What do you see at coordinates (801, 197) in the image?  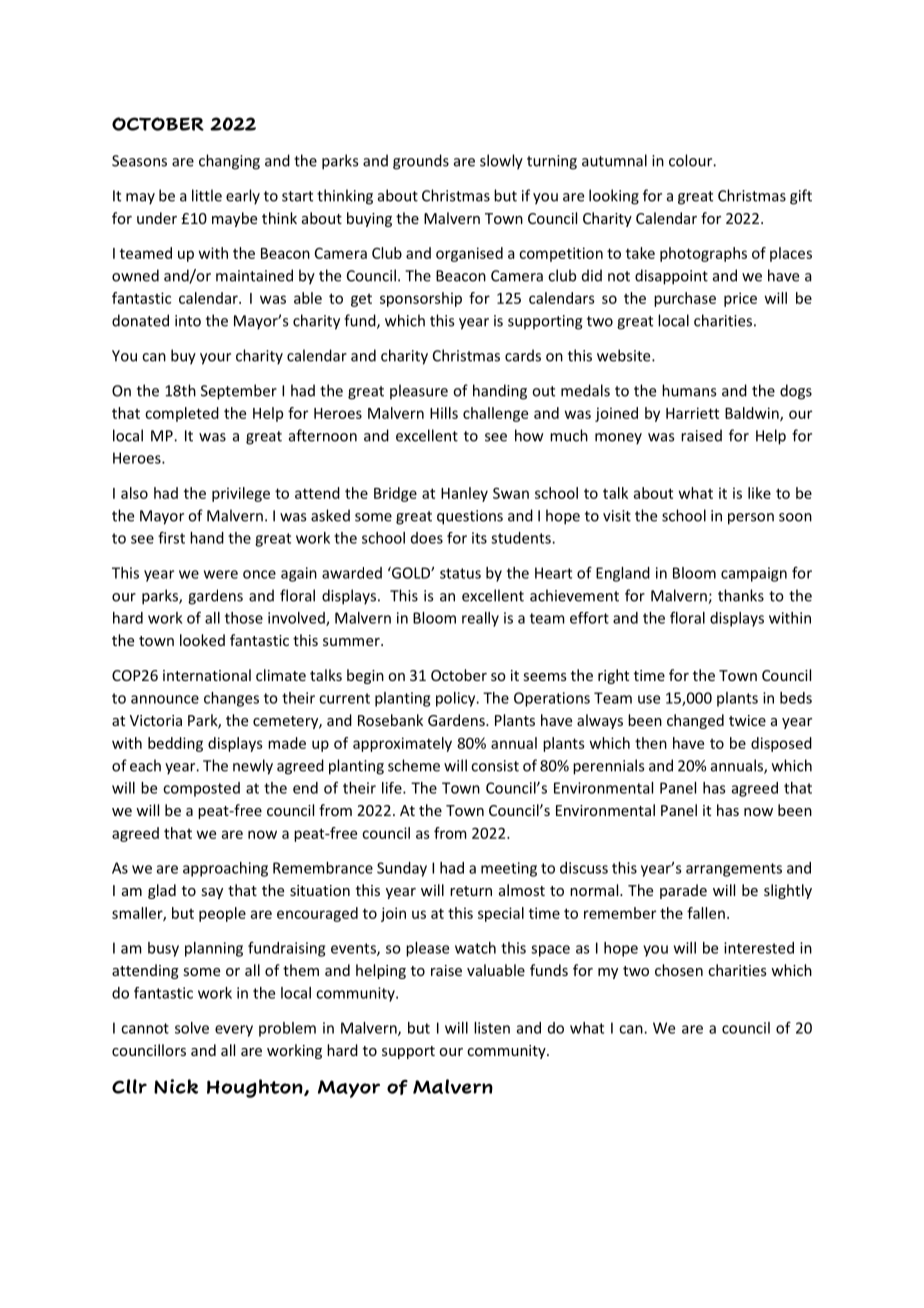 I see `gift` at bounding box center [801, 197].
